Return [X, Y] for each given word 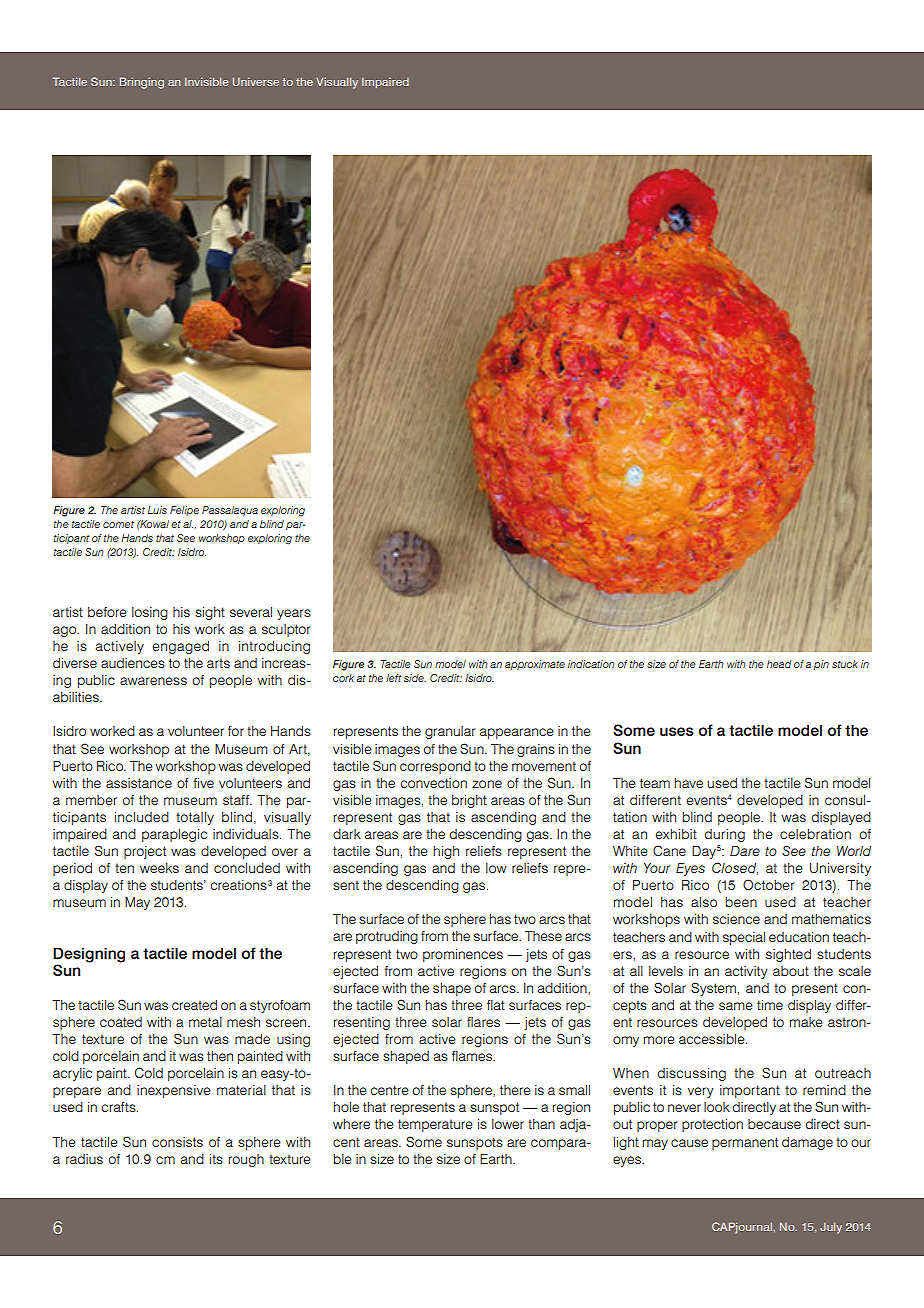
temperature [435, 1125]
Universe [256, 81]
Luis [157, 510]
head [779, 664]
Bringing [142, 83]
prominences [463, 955]
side [415, 678]
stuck [845, 664]
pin [821, 665]
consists [177, 1142]
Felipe [184, 511]
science [736, 919]
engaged [181, 647]
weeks [159, 868]
